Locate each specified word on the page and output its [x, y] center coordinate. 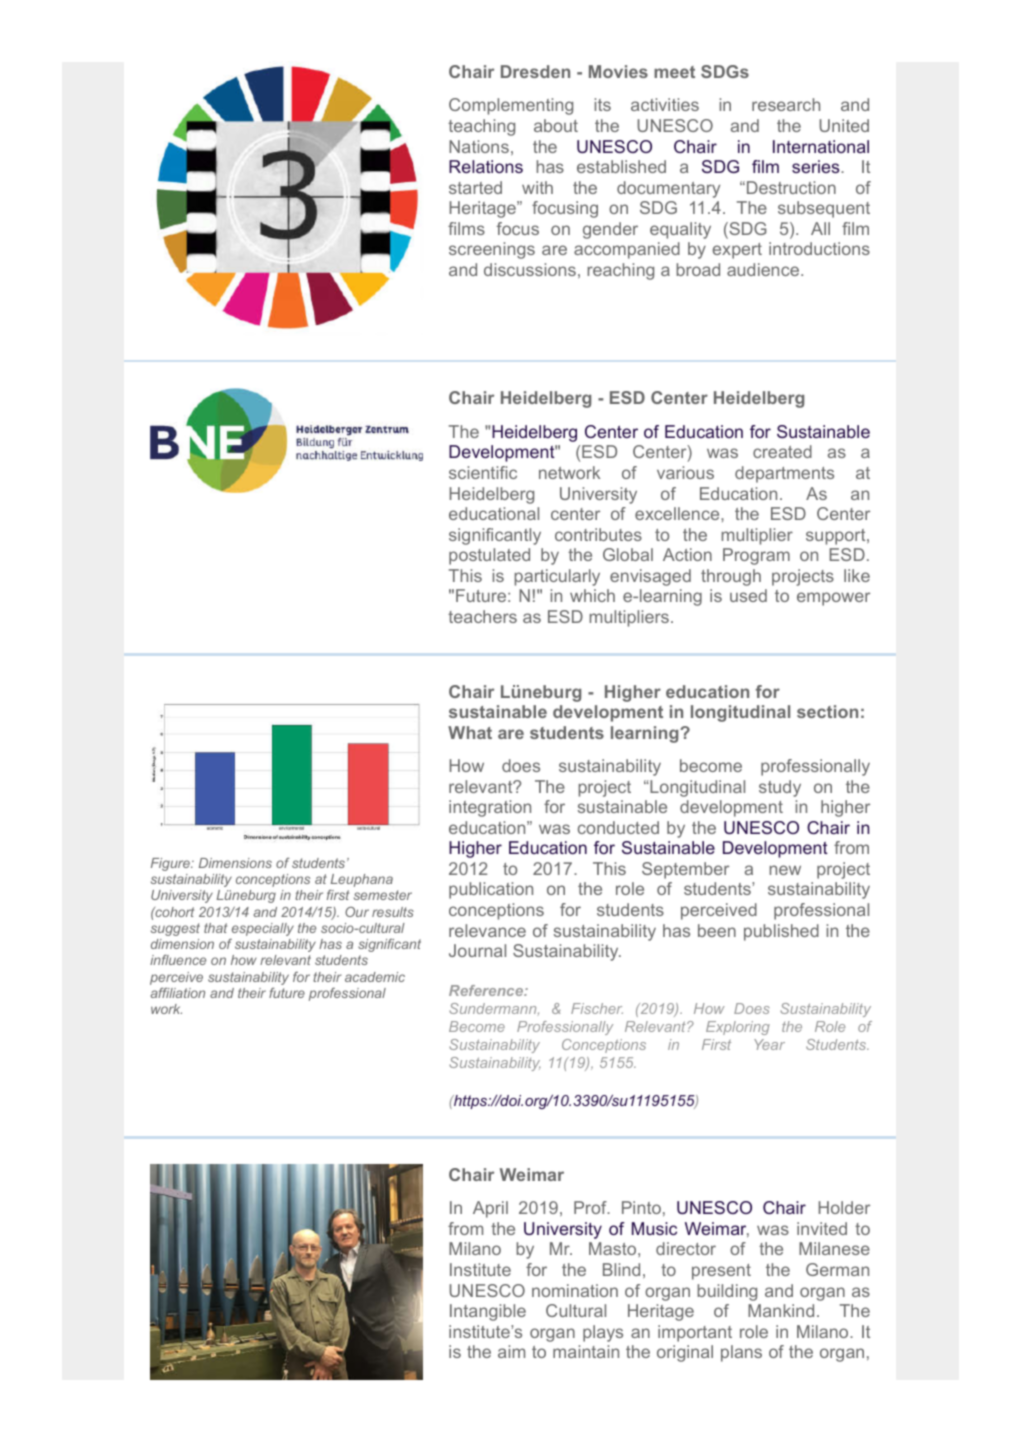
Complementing [511, 106]
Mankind [781, 1310]
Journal [477, 950]
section [827, 711]
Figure [171, 864]
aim [511, 1351]
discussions [530, 269]
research [786, 104]
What [470, 732]
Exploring [738, 1028]
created [782, 451]
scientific [483, 472]
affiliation [178, 993]
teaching [481, 127]
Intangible [488, 1312]
